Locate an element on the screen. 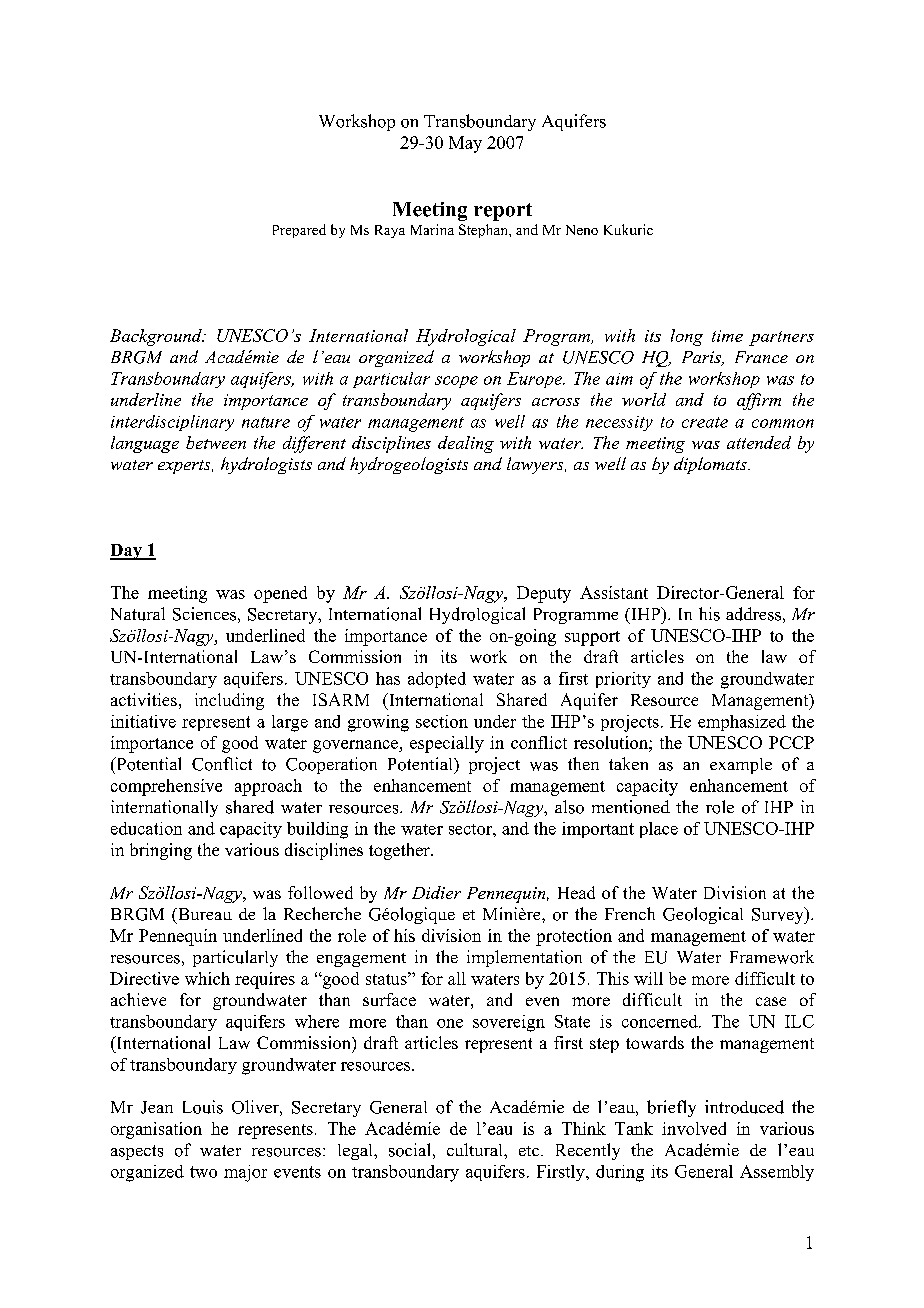 The image size is (924, 1308). two is located at coordinates (203, 1172).
